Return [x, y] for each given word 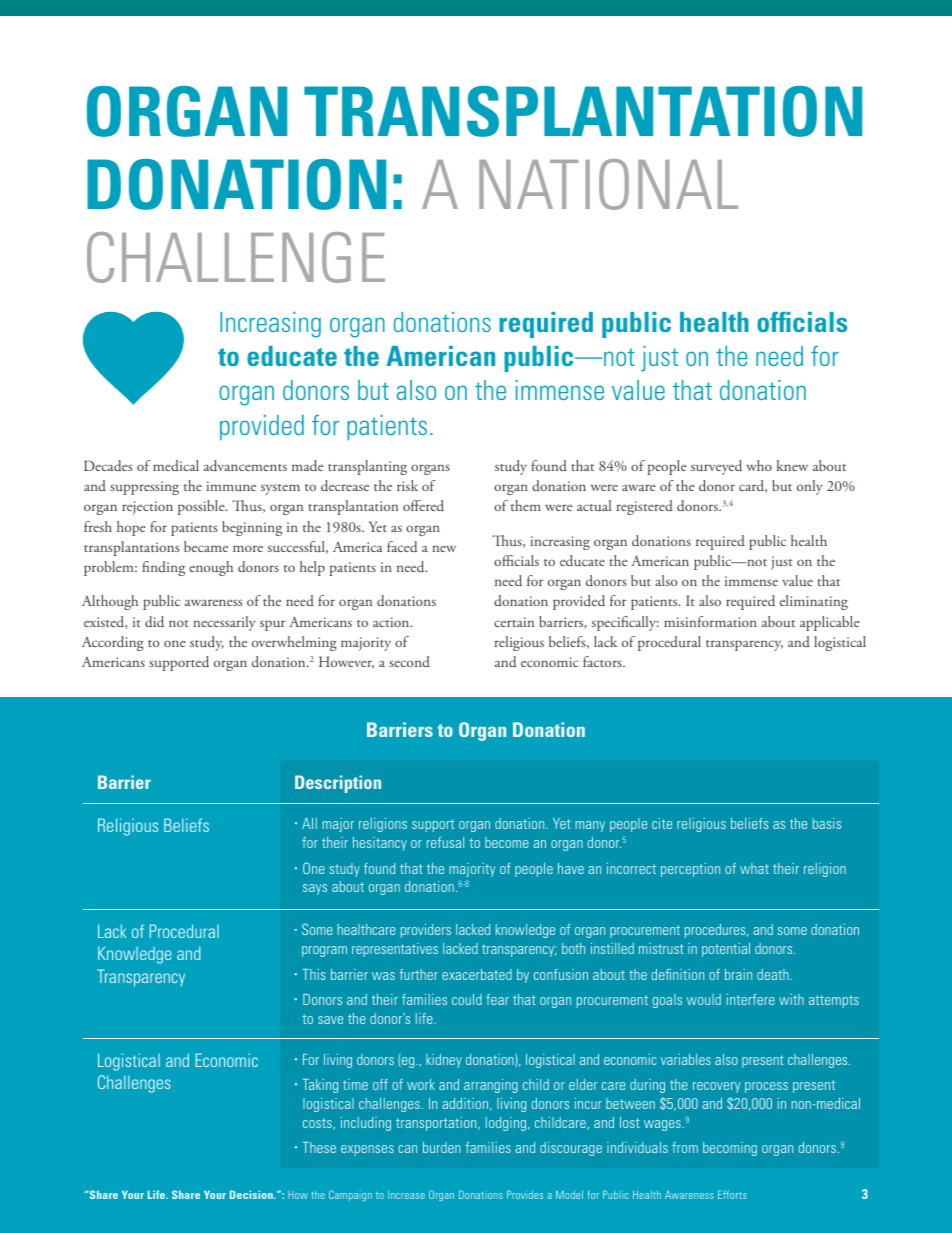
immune [231, 486]
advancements [245, 466]
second [409, 661]
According [113, 643]
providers [426, 931]
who [759, 465]
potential [726, 950]
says [315, 889]
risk [407, 485]
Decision [252, 1194]
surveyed [716, 467]
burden [442, 1147]
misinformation [710, 621]
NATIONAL [608, 184]
